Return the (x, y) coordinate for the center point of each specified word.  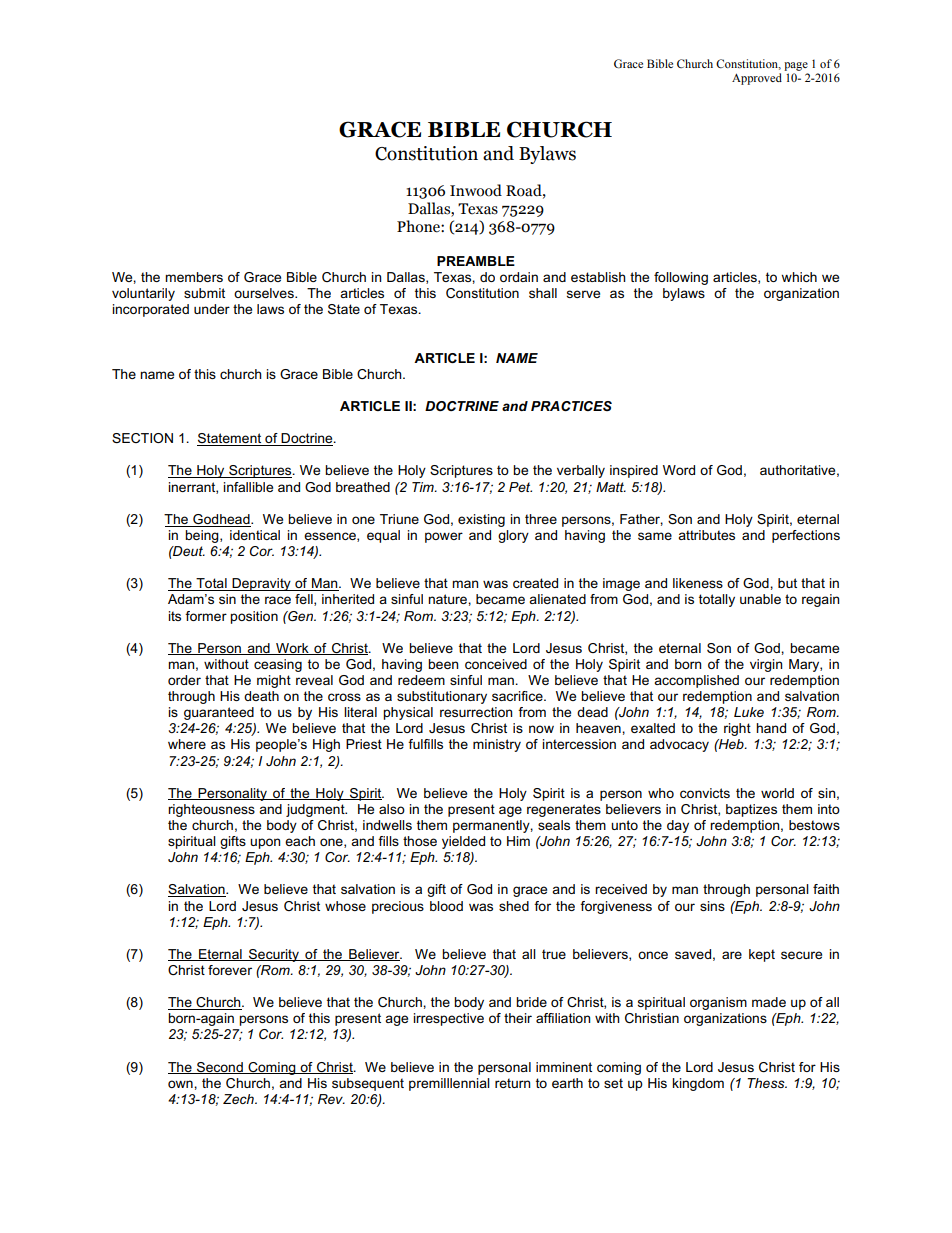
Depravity (261, 584)
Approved (757, 79)
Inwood (476, 190)
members (194, 277)
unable (760, 599)
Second (219, 1068)
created (535, 583)
